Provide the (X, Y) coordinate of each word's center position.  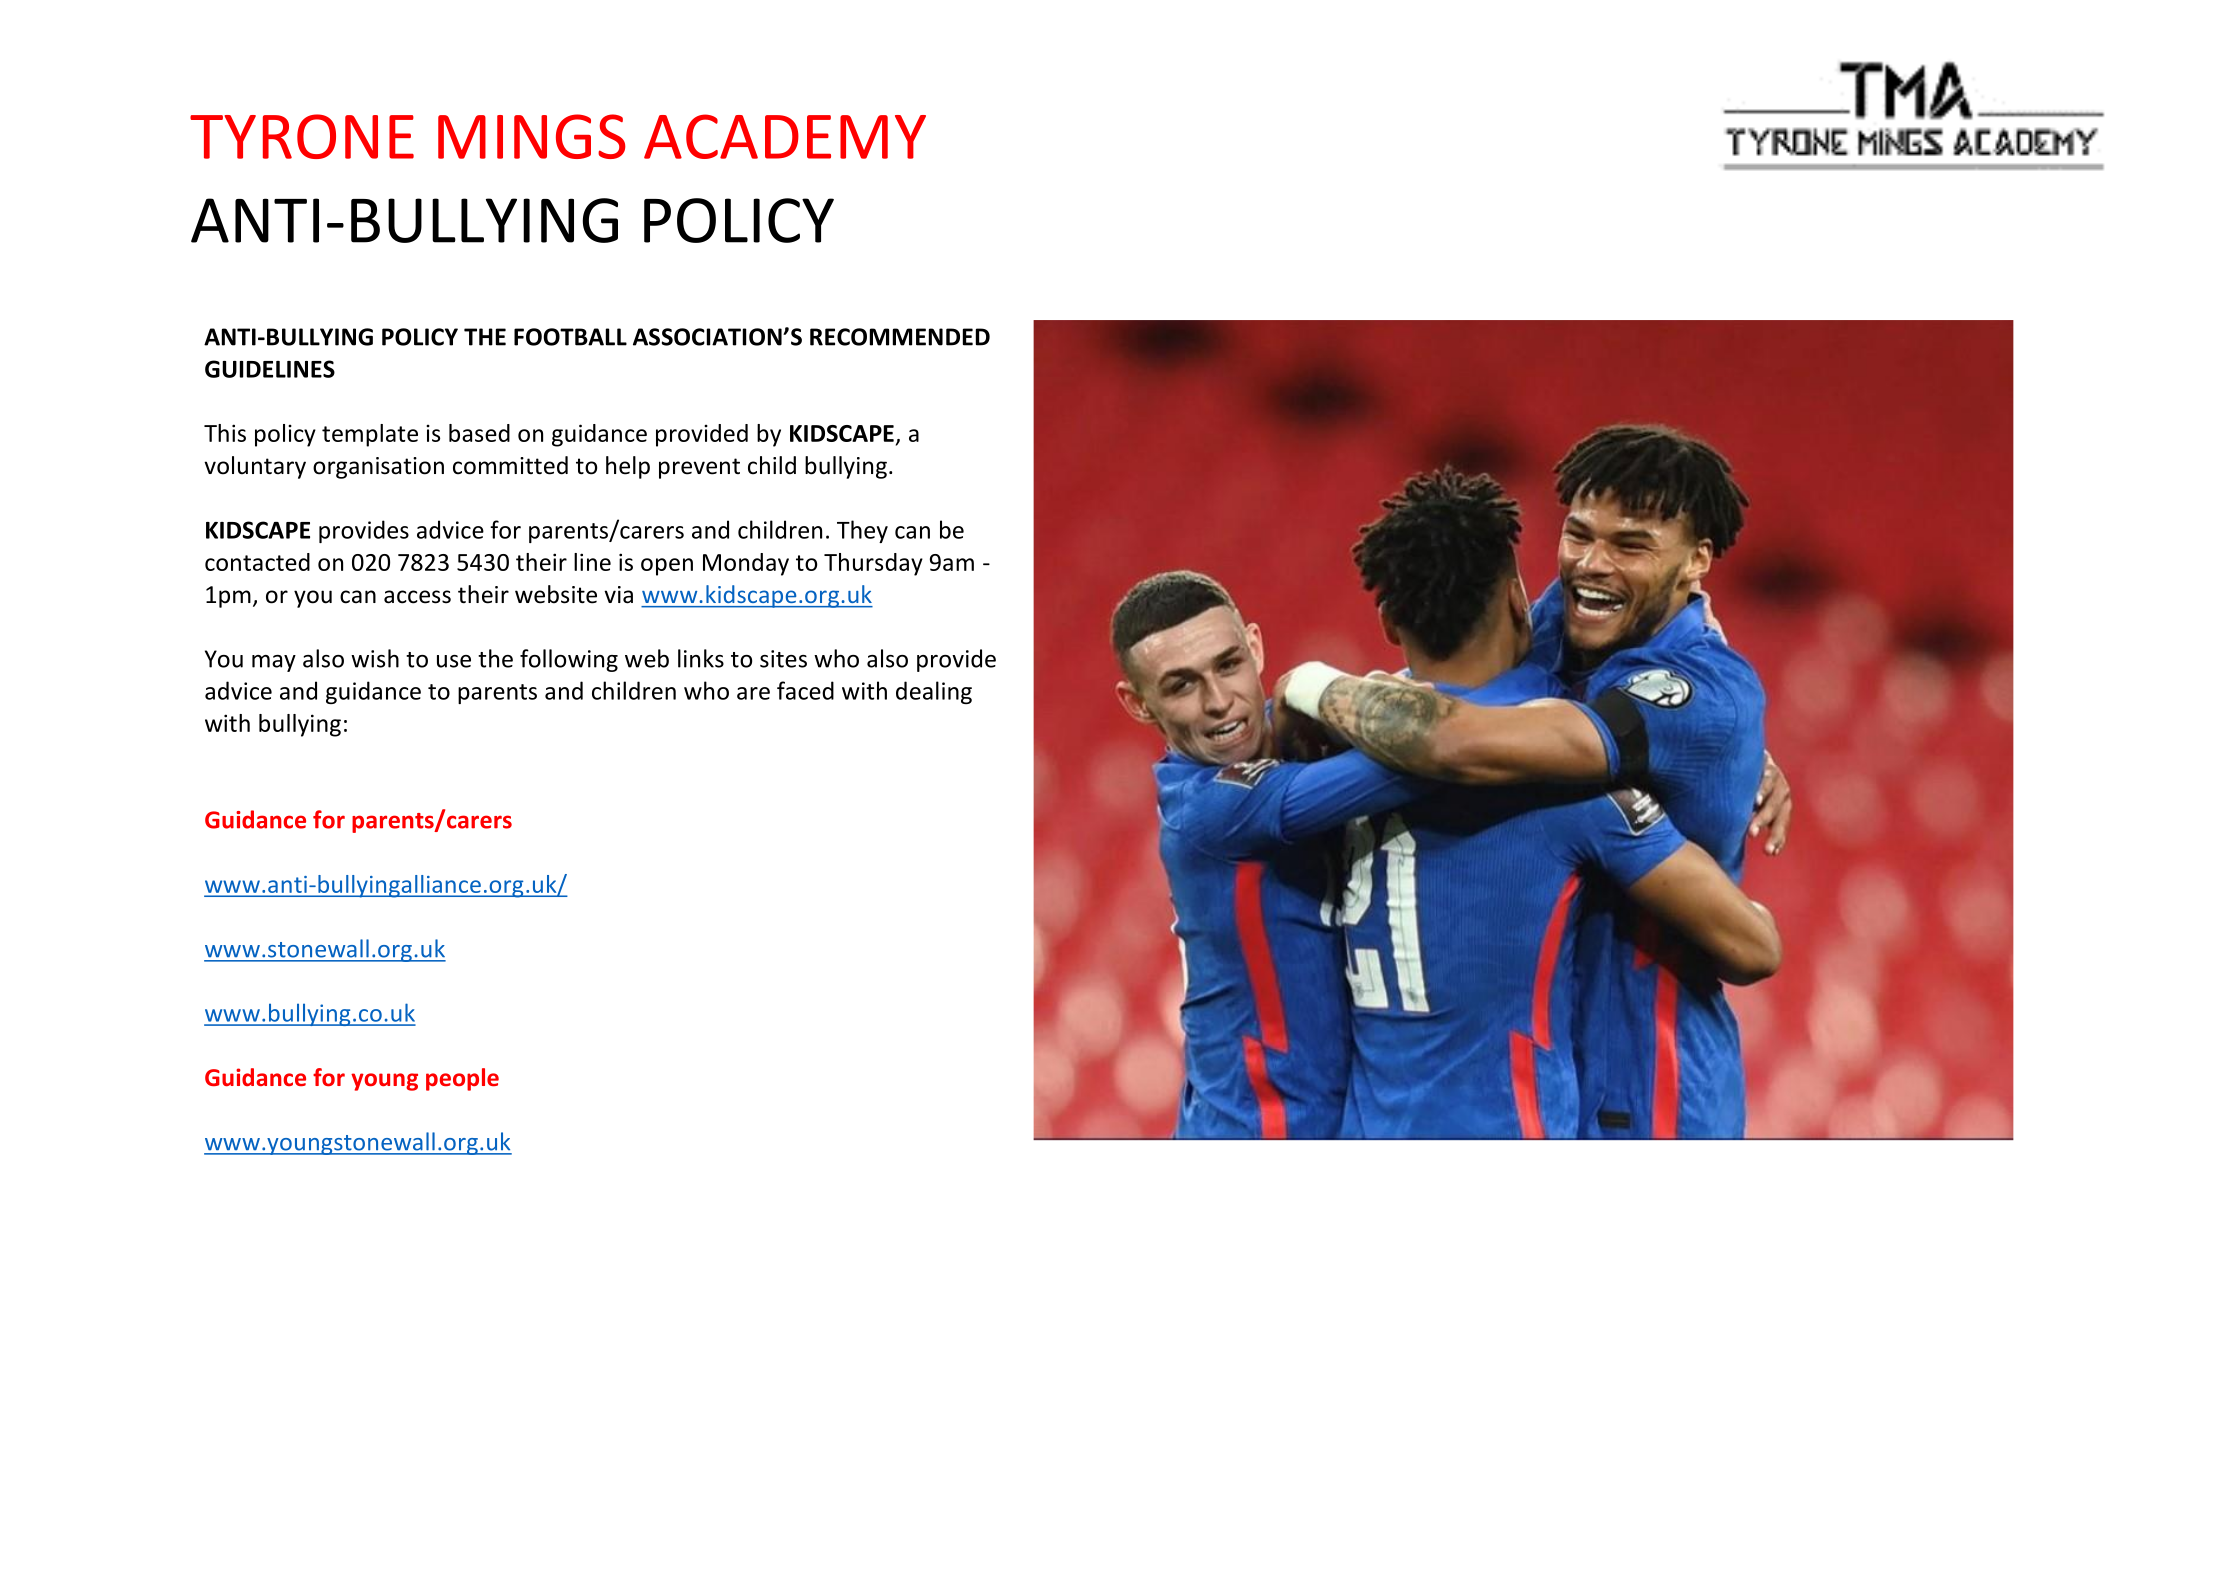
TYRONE (302, 136)
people (462, 1079)
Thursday (873, 564)
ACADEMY (785, 136)
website (556, 594)
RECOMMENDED (900, 337)
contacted (257, 562)
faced (805, 690)
